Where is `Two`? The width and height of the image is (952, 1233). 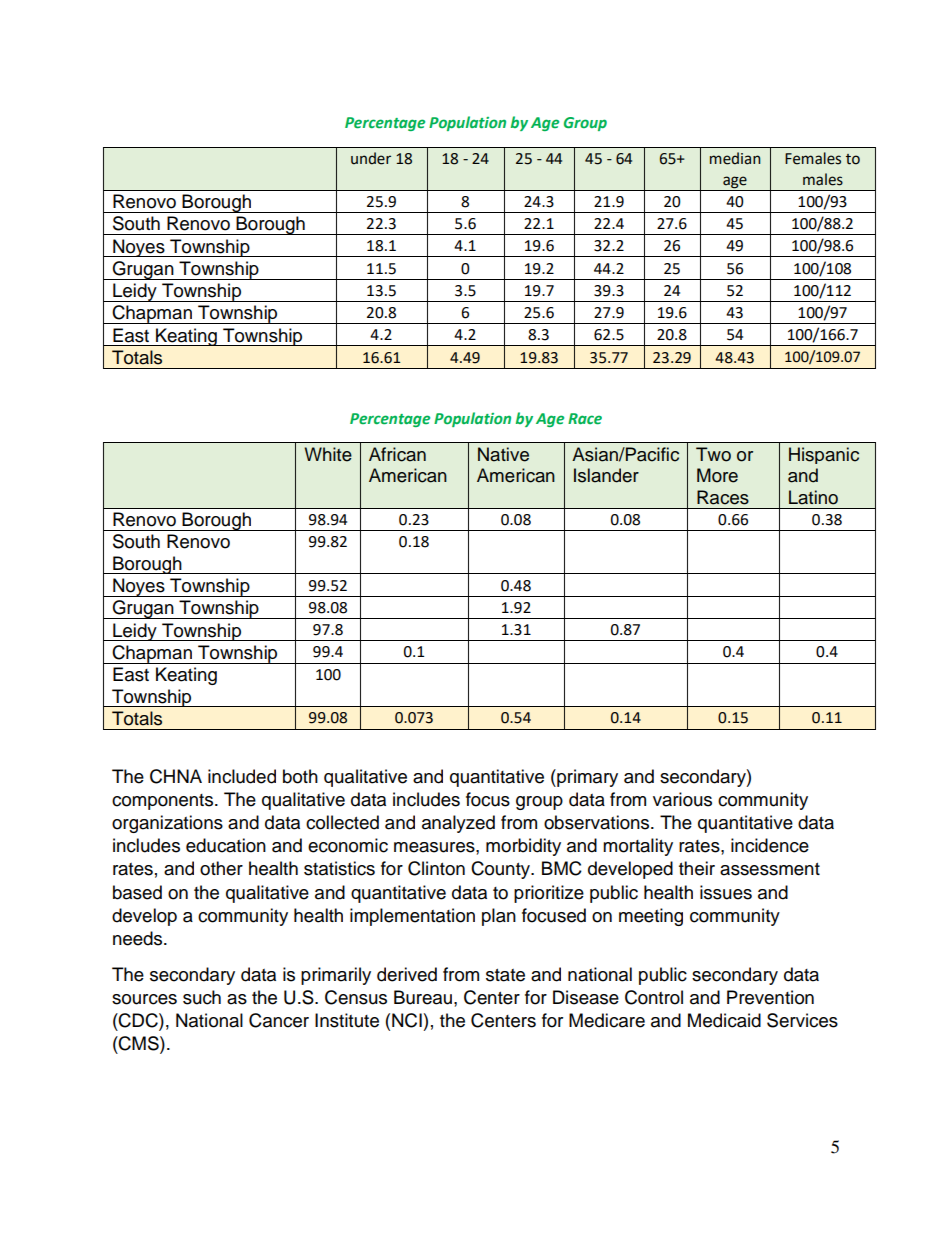 Two is located at coordinates (713, 454).
